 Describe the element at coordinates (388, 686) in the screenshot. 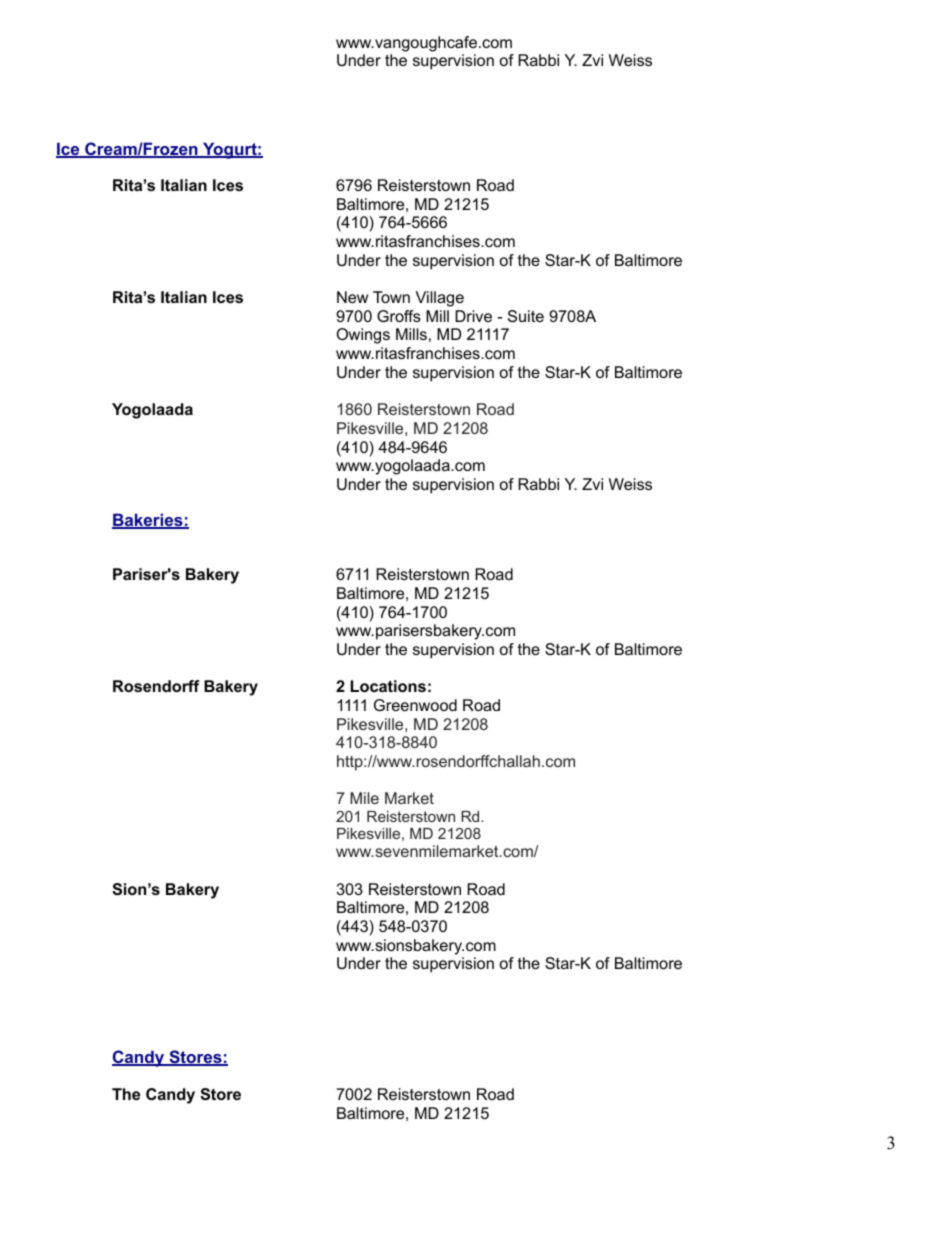

I see `Locations` at that location.
